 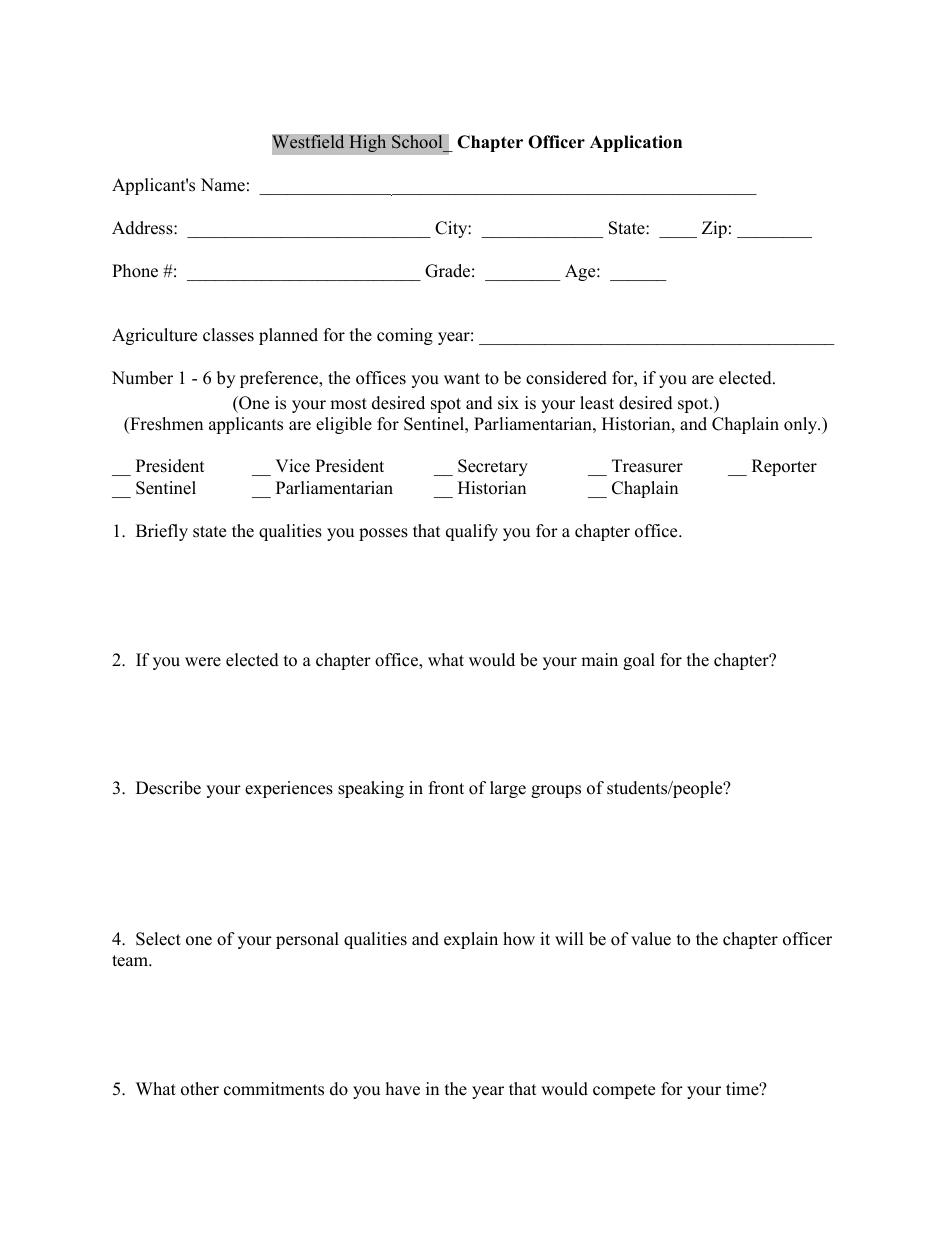 What do you see at coordinates (714, 229) in the screenshot?
I see `Zip` at bounding box center [714, 229].
